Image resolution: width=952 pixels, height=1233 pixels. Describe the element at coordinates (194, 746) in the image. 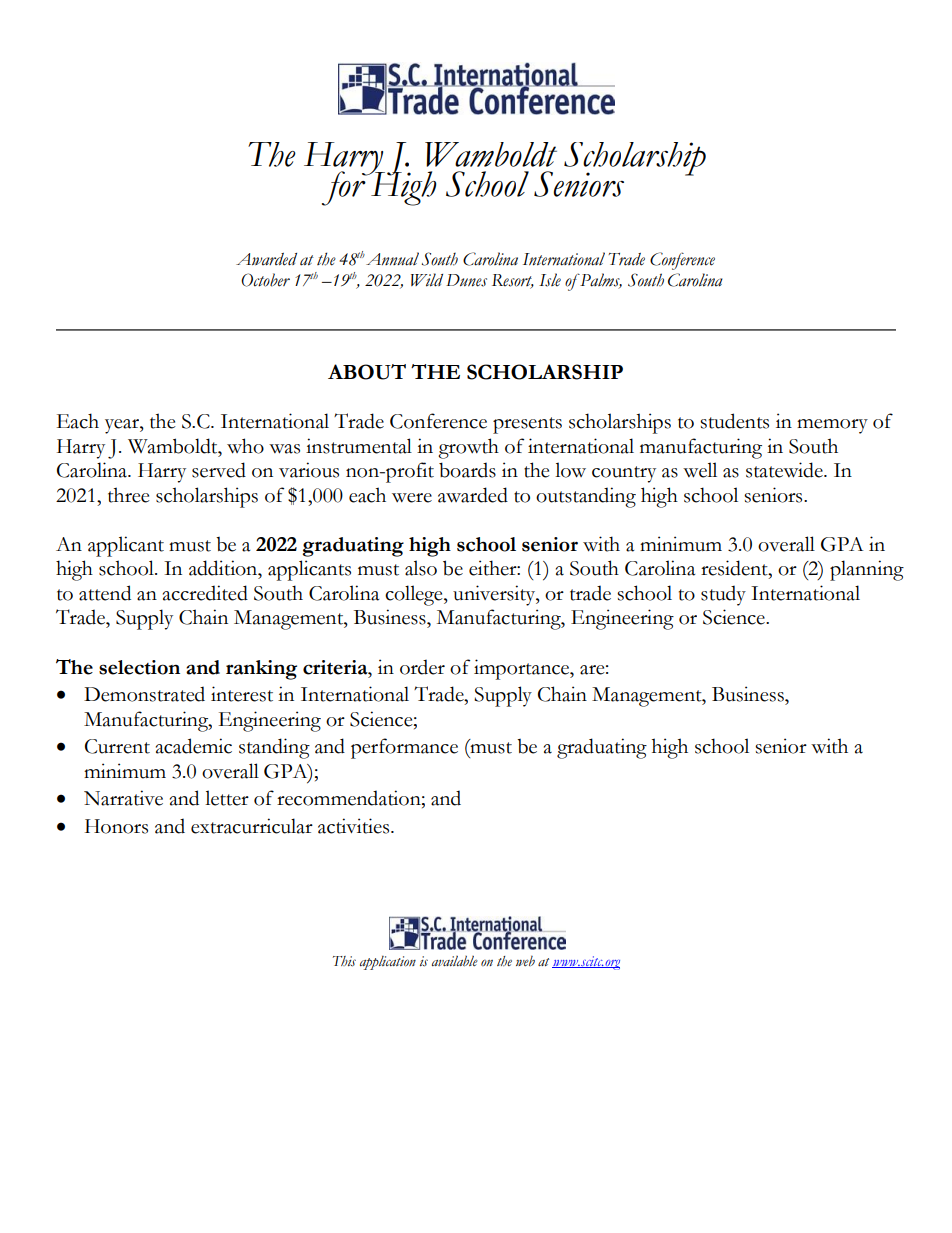

I see `academic` at that location.
